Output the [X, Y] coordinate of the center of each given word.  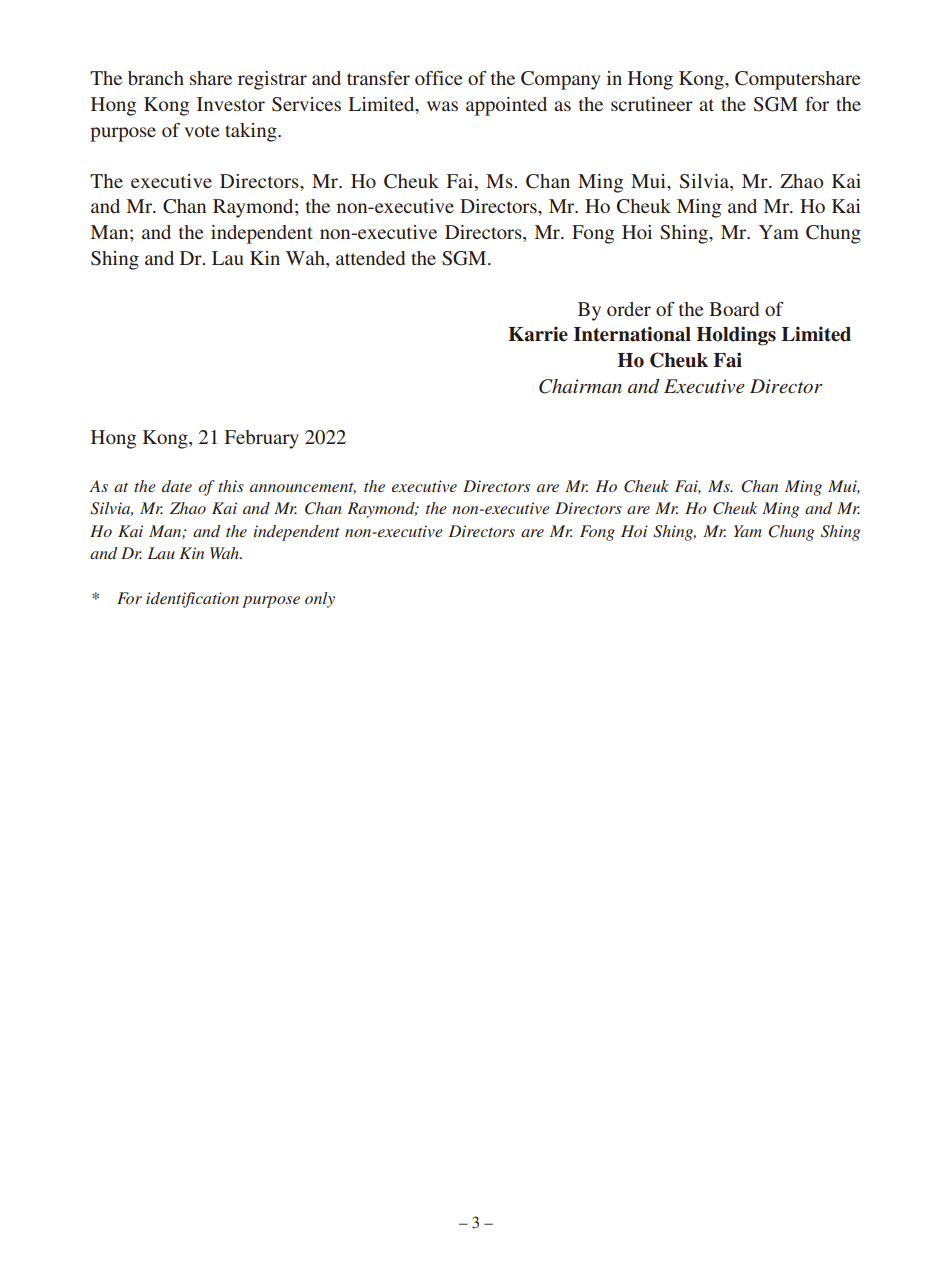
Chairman [580, 386]
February [262, 439]
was [442, 106]
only [320, 600]
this [231, 486]
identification [192, 600]
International [632, 334]
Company [561, 80]
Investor [231, 104]
